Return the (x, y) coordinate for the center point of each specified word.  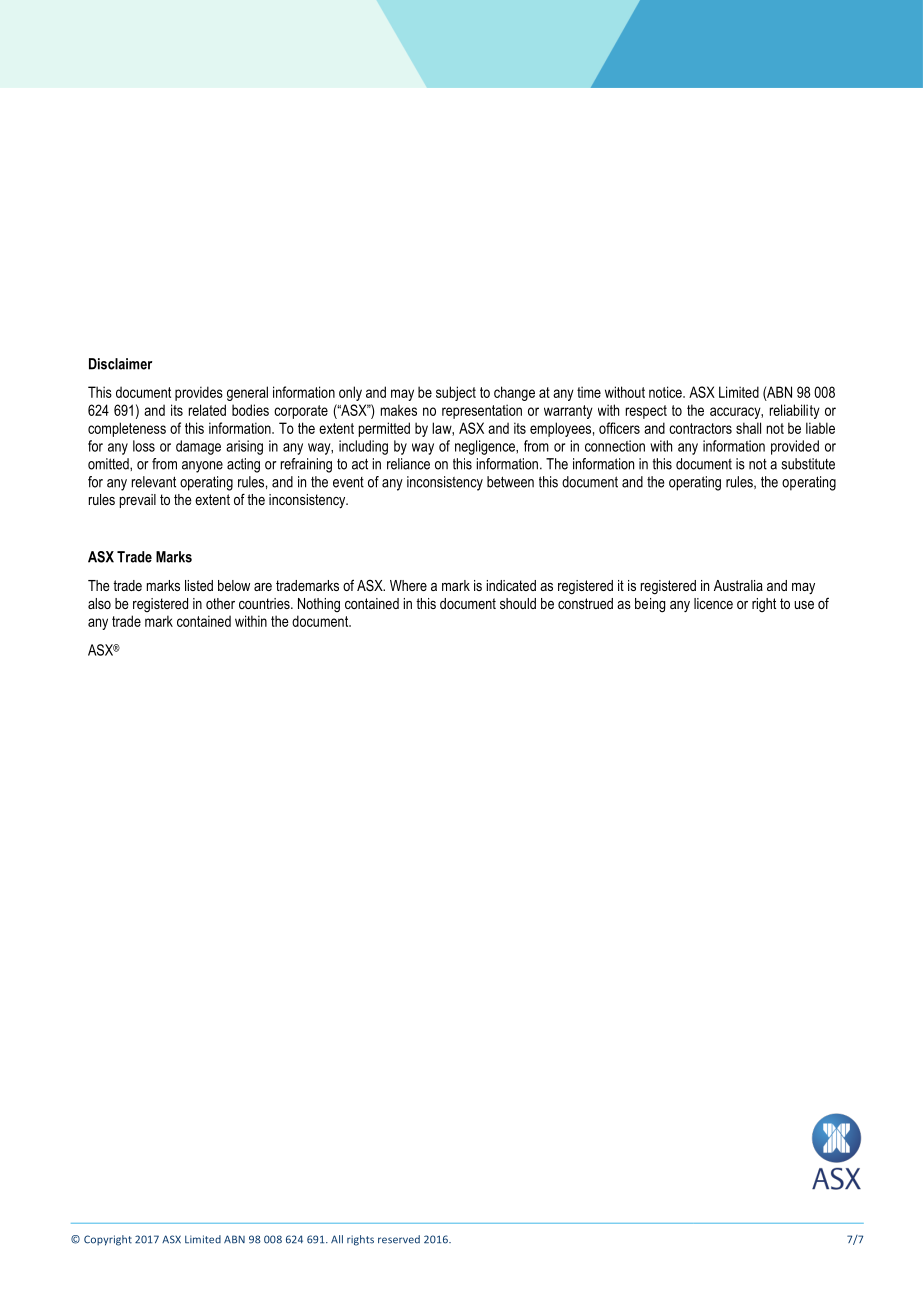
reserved (399, 1239)
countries (265, 603)
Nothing (319, 605)
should (518, 603)
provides (199, 393)
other (220, 603)
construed (585, 603)
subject (456, 393)
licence (713, 603)
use (804, 605)
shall (748, 428)
